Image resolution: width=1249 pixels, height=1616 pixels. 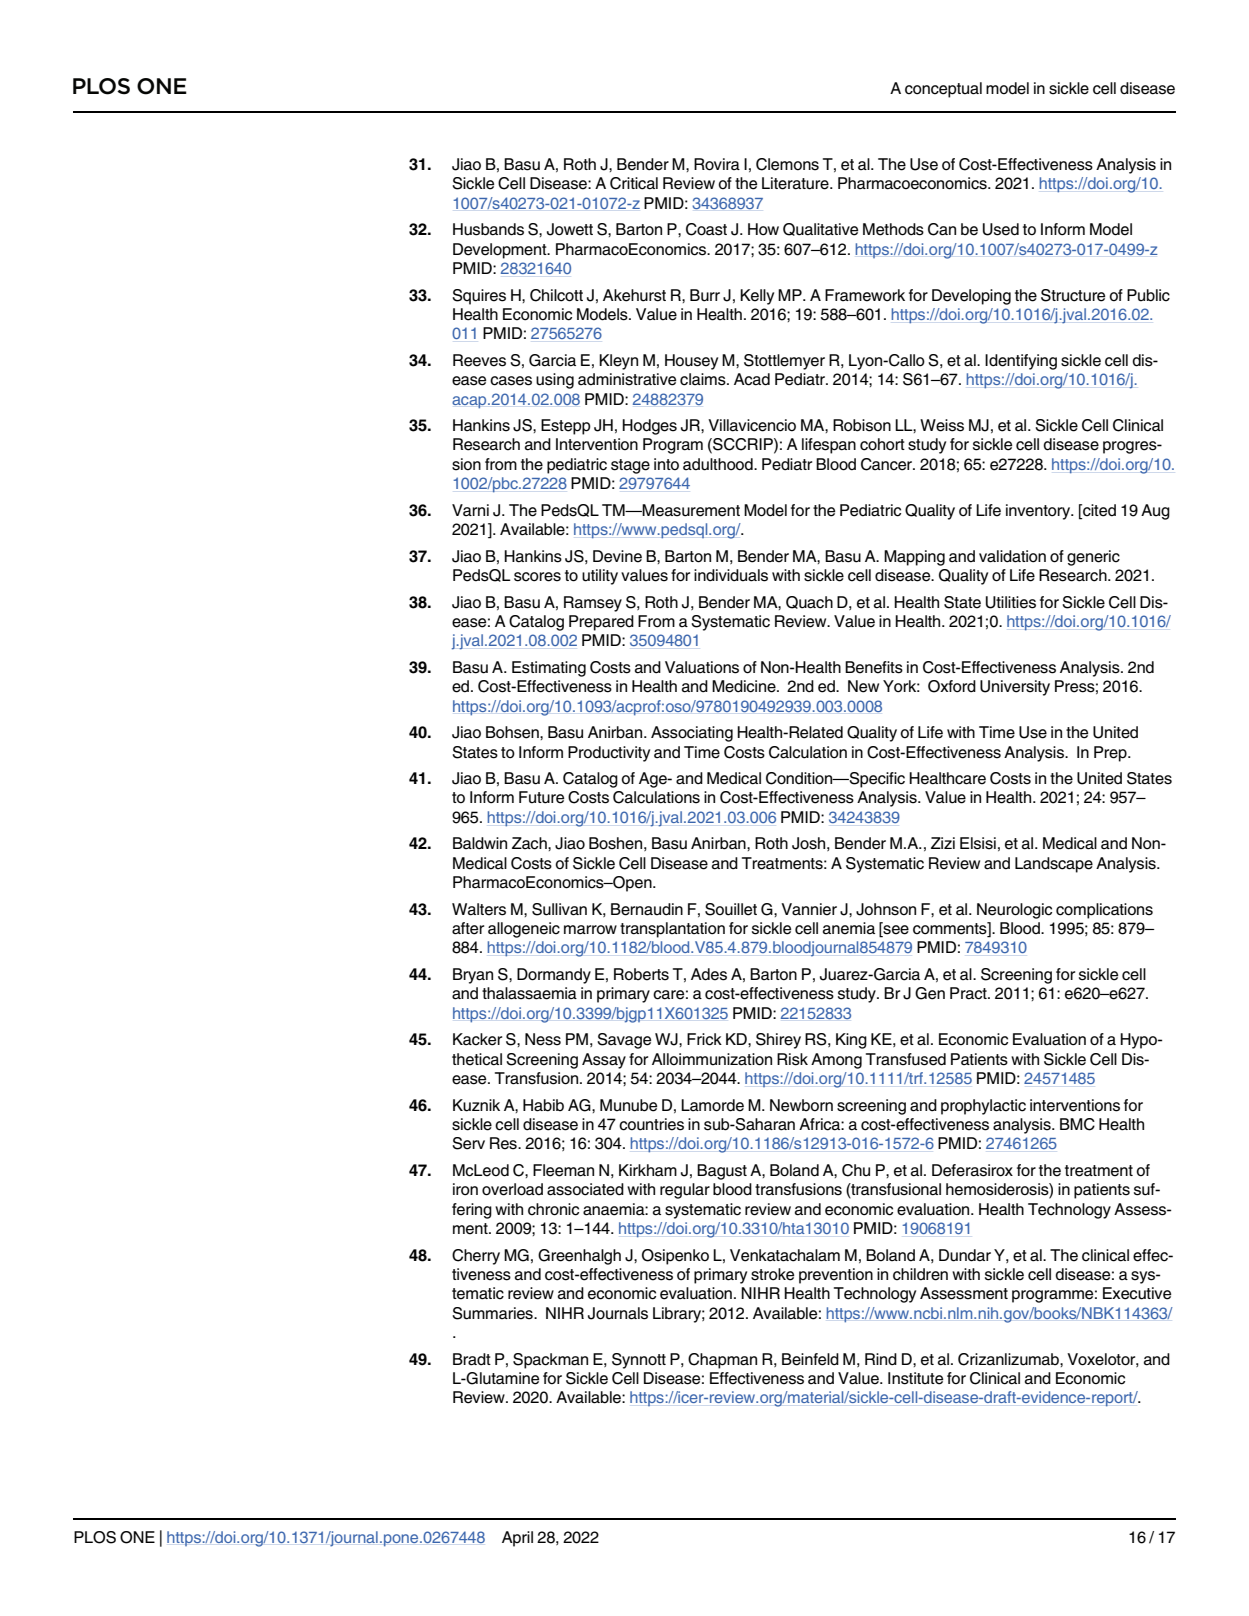 What do you see at coordinates (881, 1359) in the document?
I see `Rind` at bounding box center [881, 1359].
